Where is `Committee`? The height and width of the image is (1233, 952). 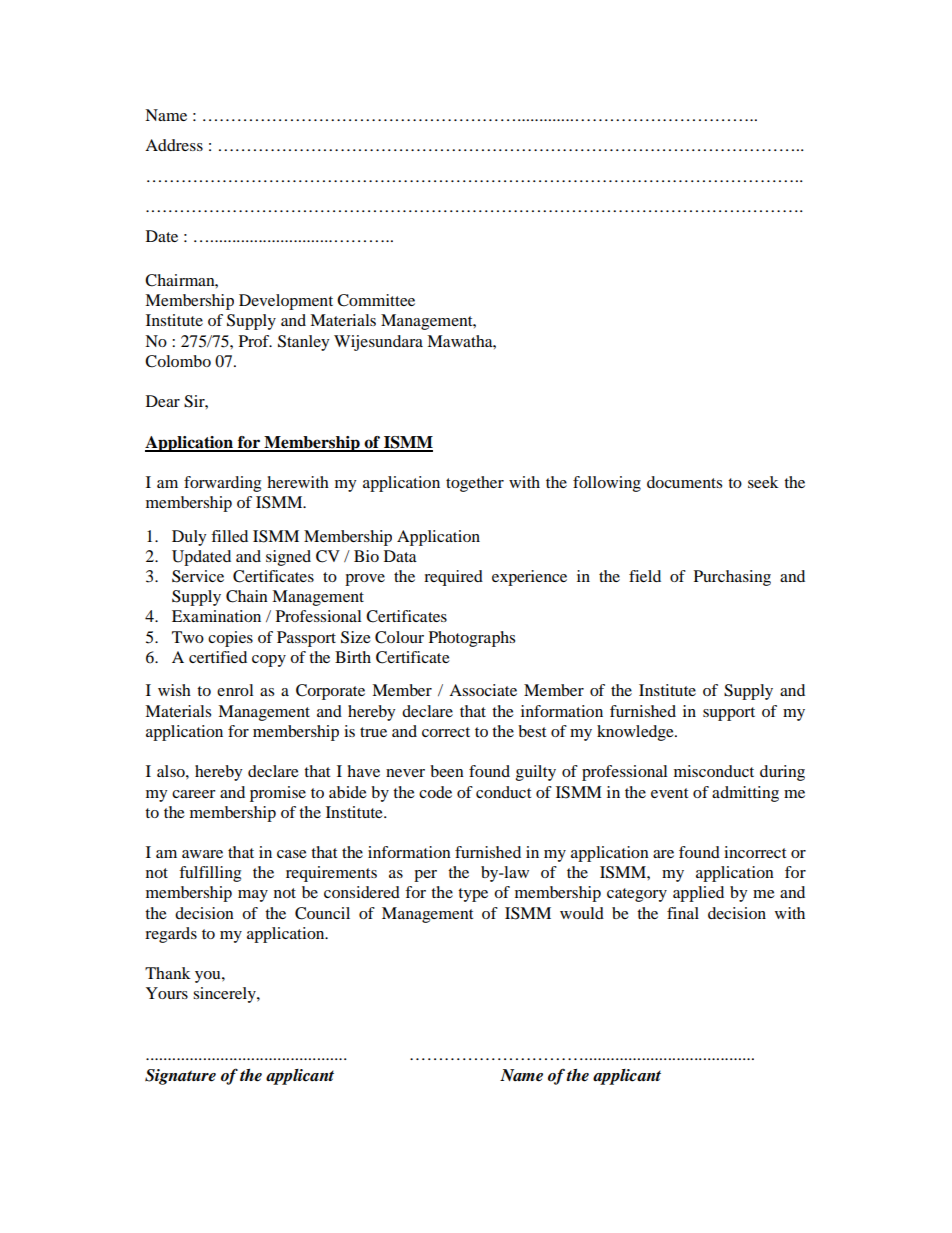 Committee is located at coordinates (376, 300).
